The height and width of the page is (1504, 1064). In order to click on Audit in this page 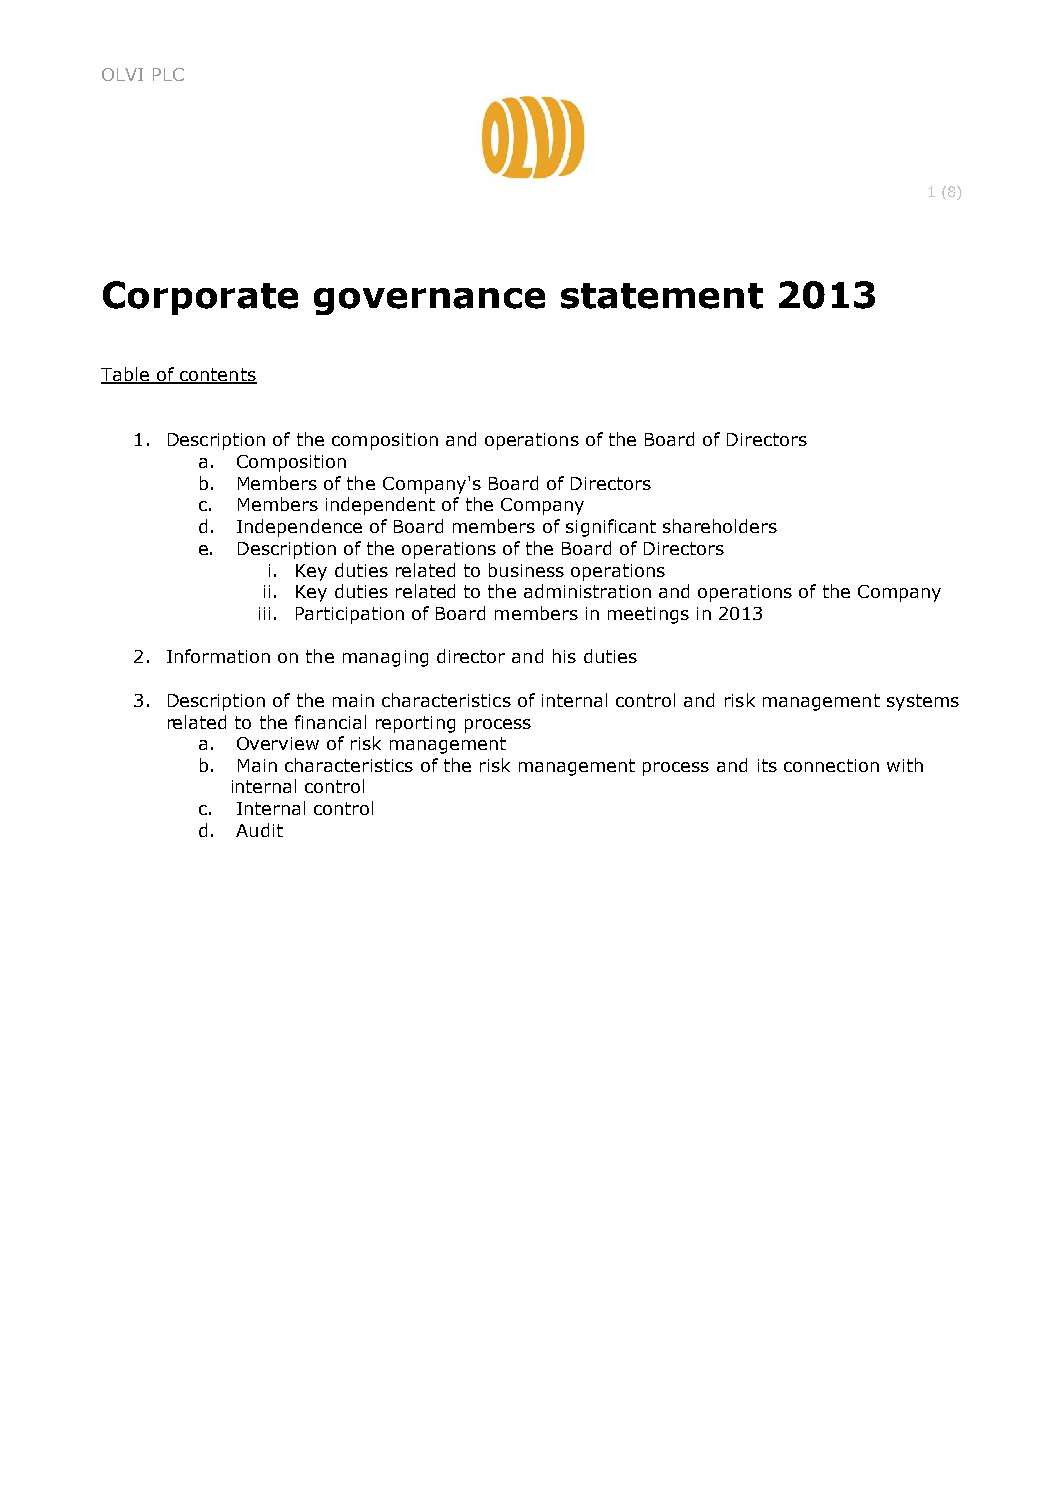, I will do `click(259, 830)`.
